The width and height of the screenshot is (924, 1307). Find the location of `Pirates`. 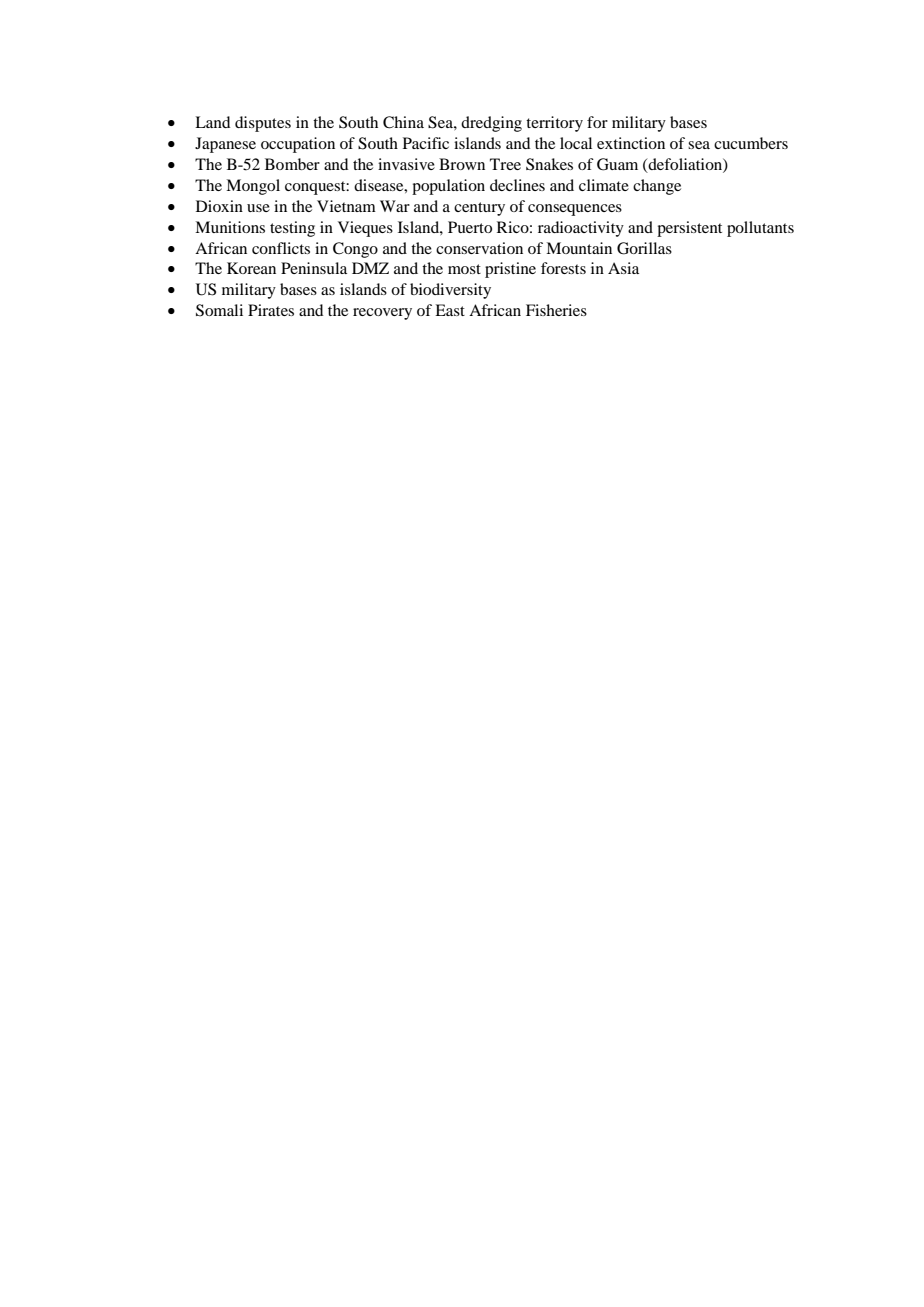

Pirates is located at coordinates (271, 310).
